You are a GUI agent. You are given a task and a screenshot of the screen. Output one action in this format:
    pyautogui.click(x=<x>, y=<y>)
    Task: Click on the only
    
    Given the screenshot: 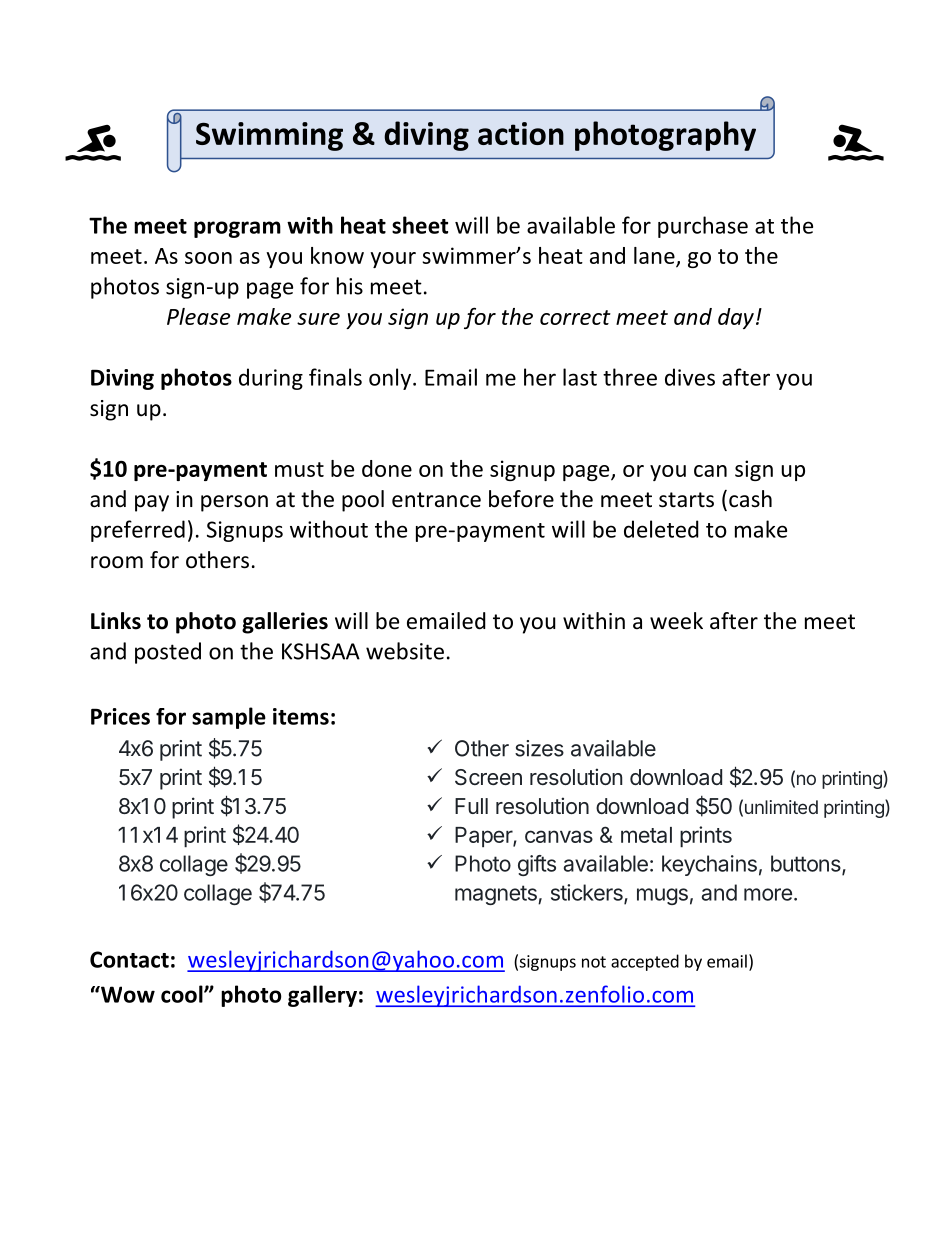 What is the action you would take?
    pyautogui.click(x=390, y=379)
